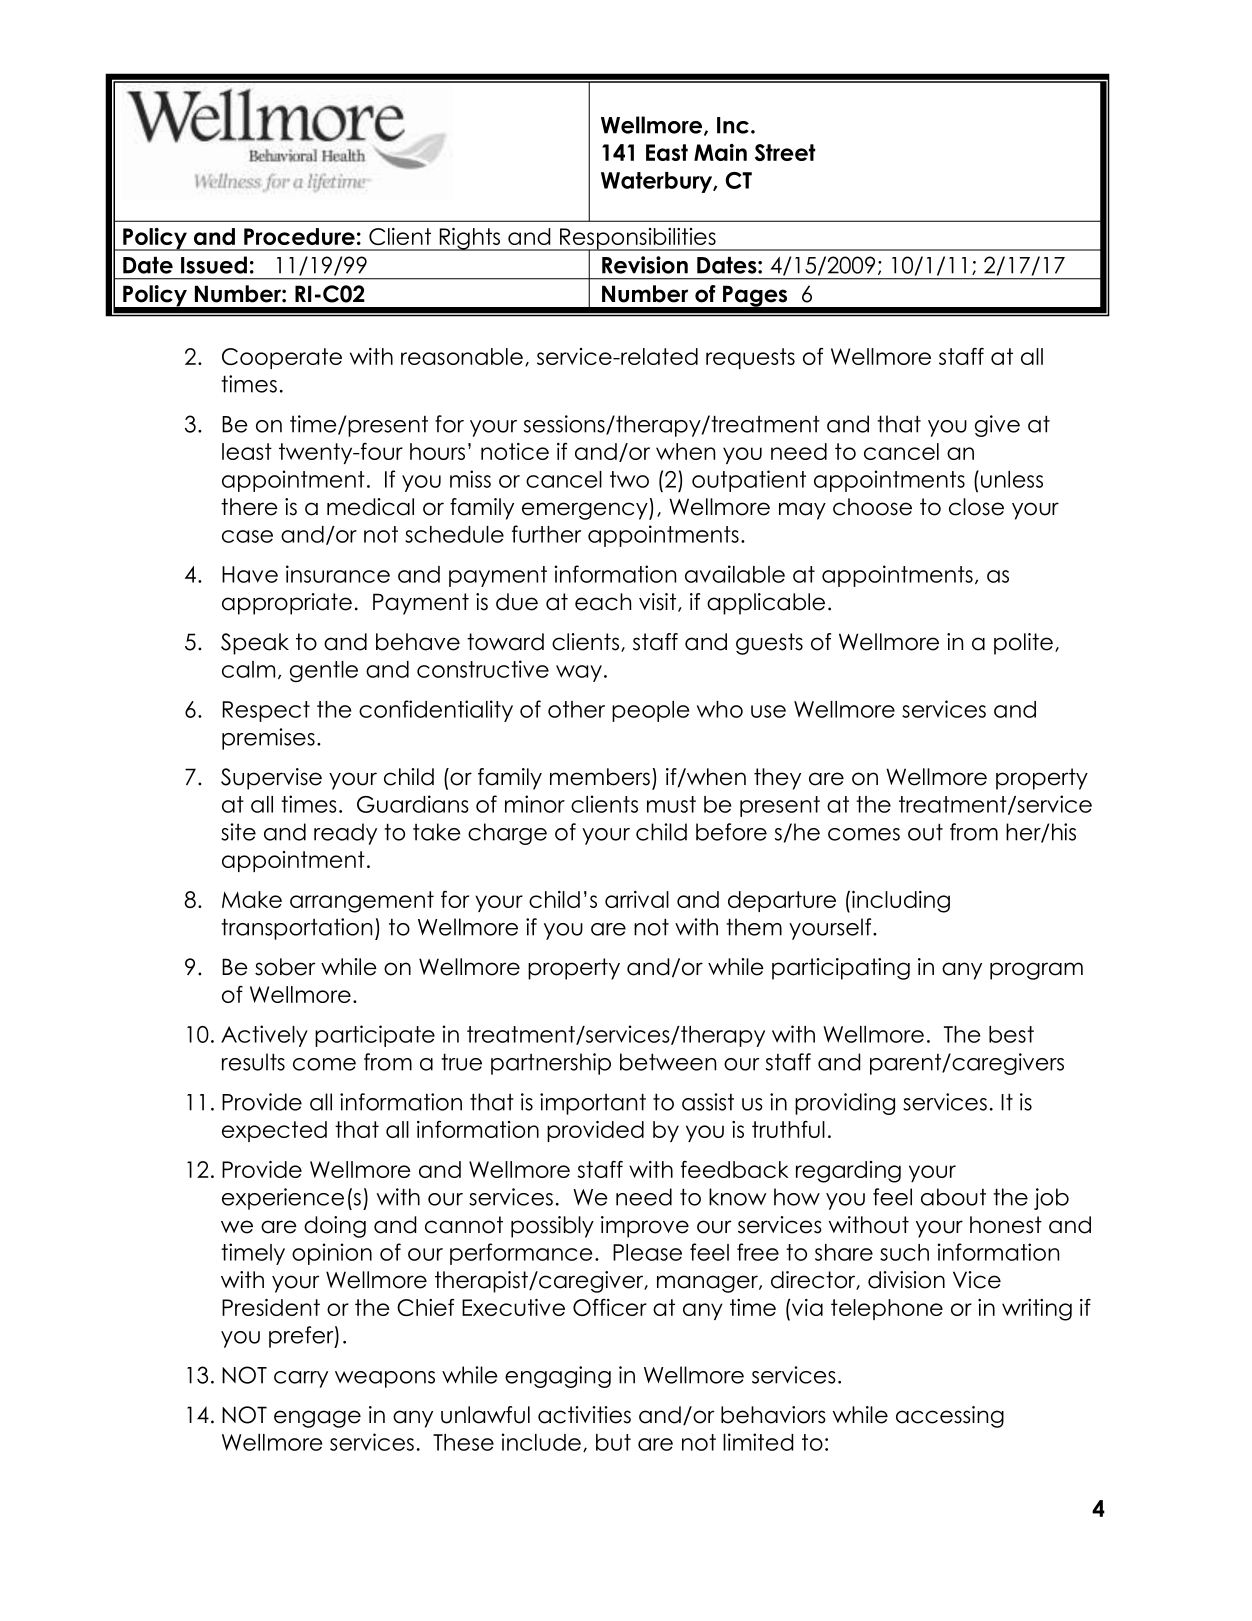 This image has width=1252, height=1621. I want to click on best, so click(1011, 1034).
